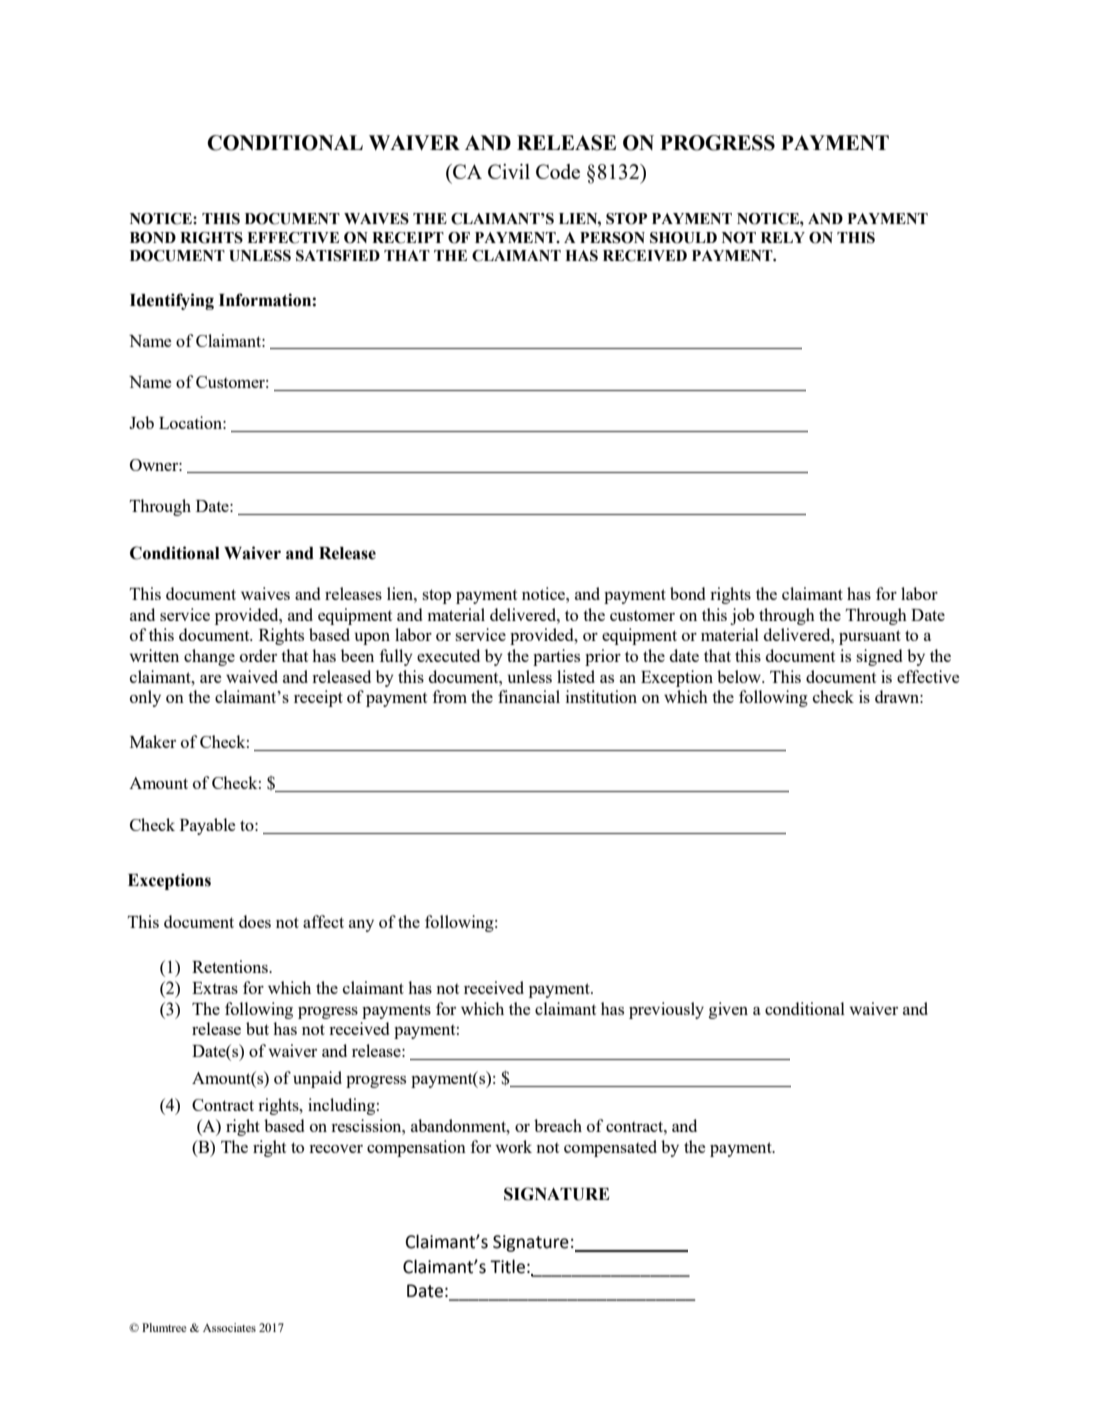 This screenshot has width=1100, height=1424. I want to click on Civil, so click(509, 171).
